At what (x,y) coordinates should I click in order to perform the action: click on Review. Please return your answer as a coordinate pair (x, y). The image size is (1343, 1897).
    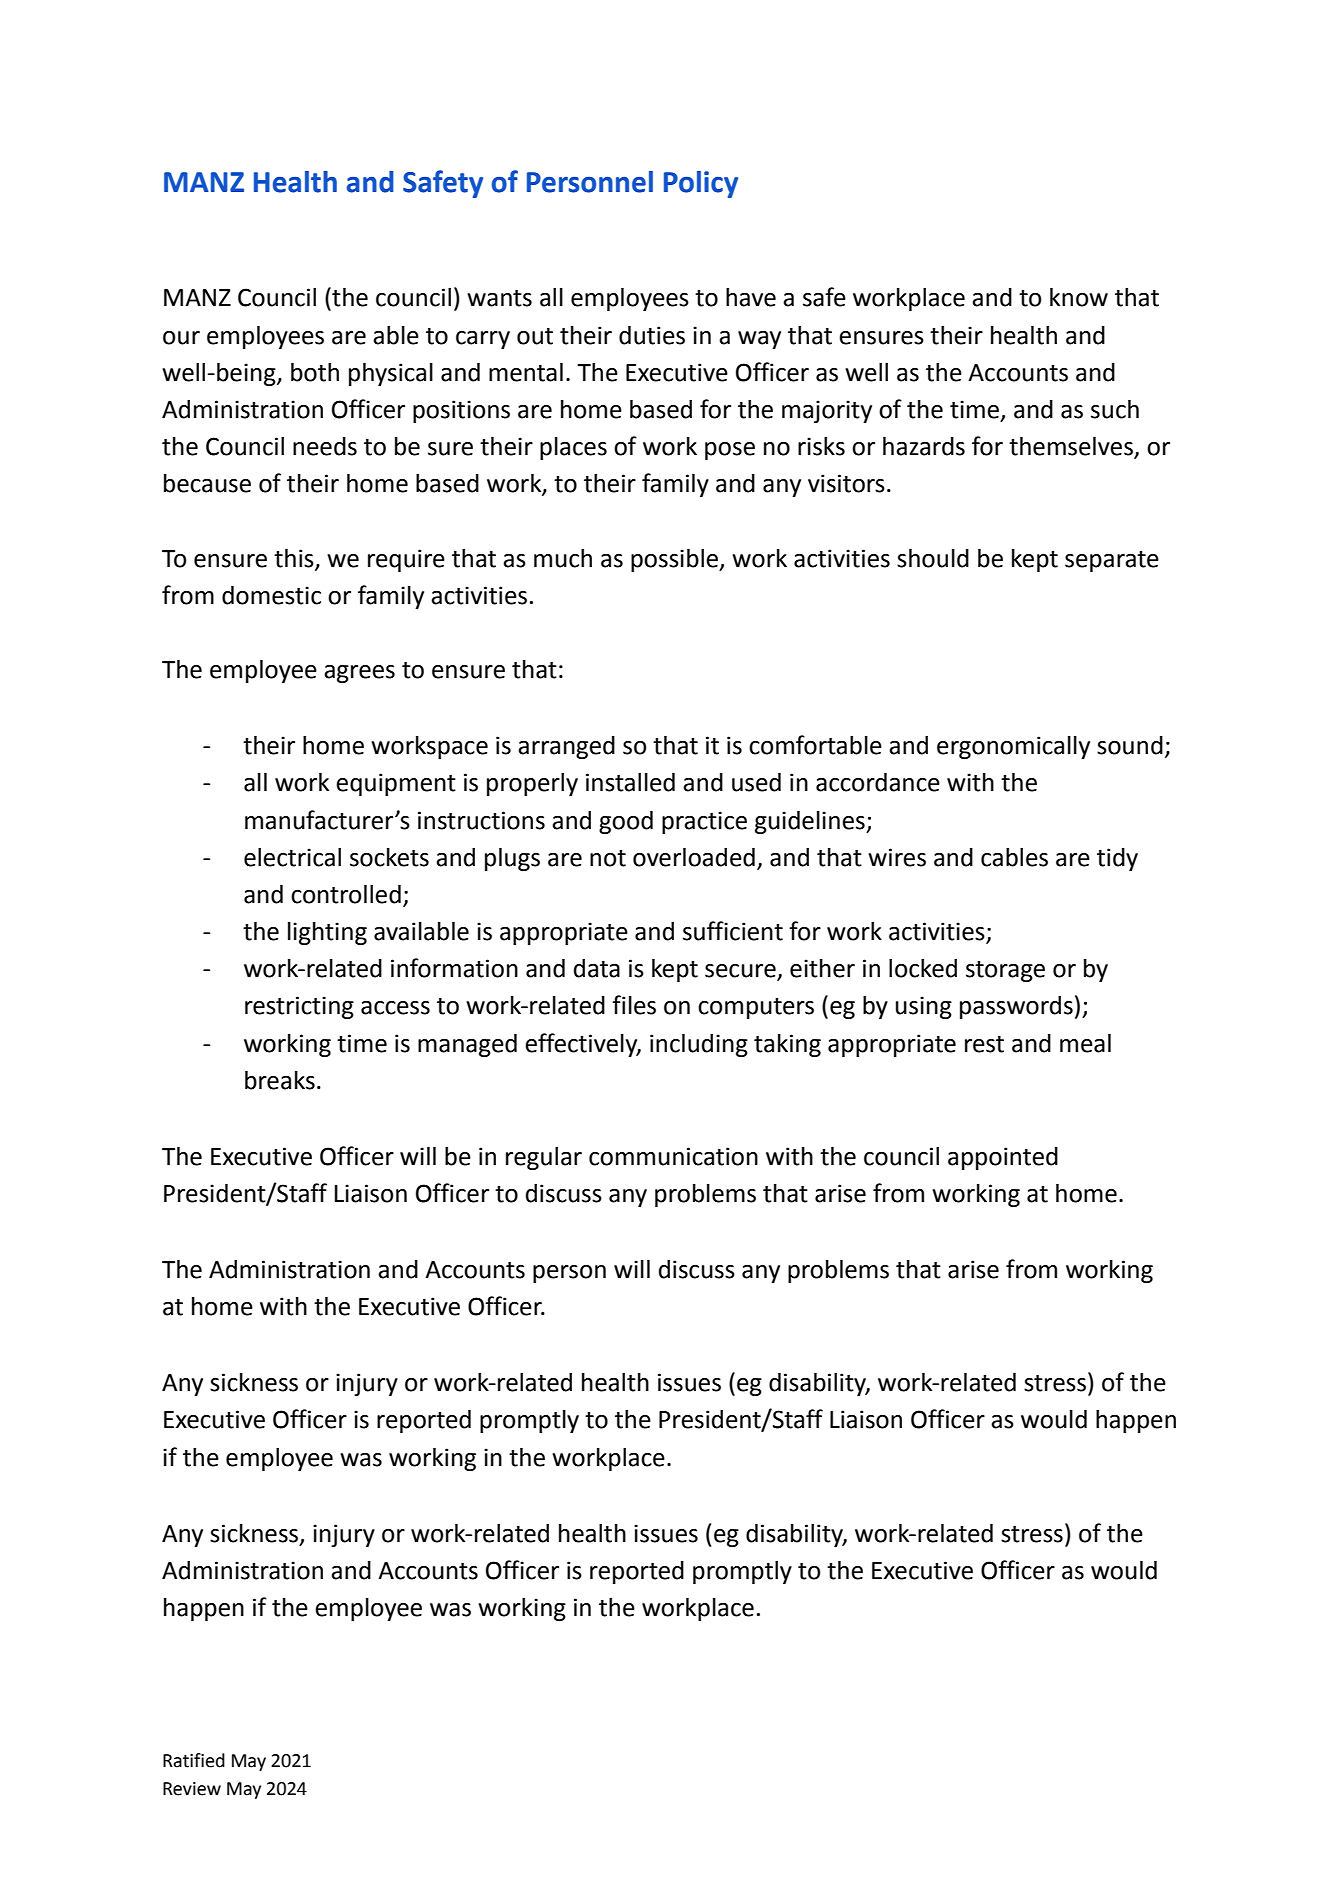
    Looking at the image, I should click on (192, 1789).
